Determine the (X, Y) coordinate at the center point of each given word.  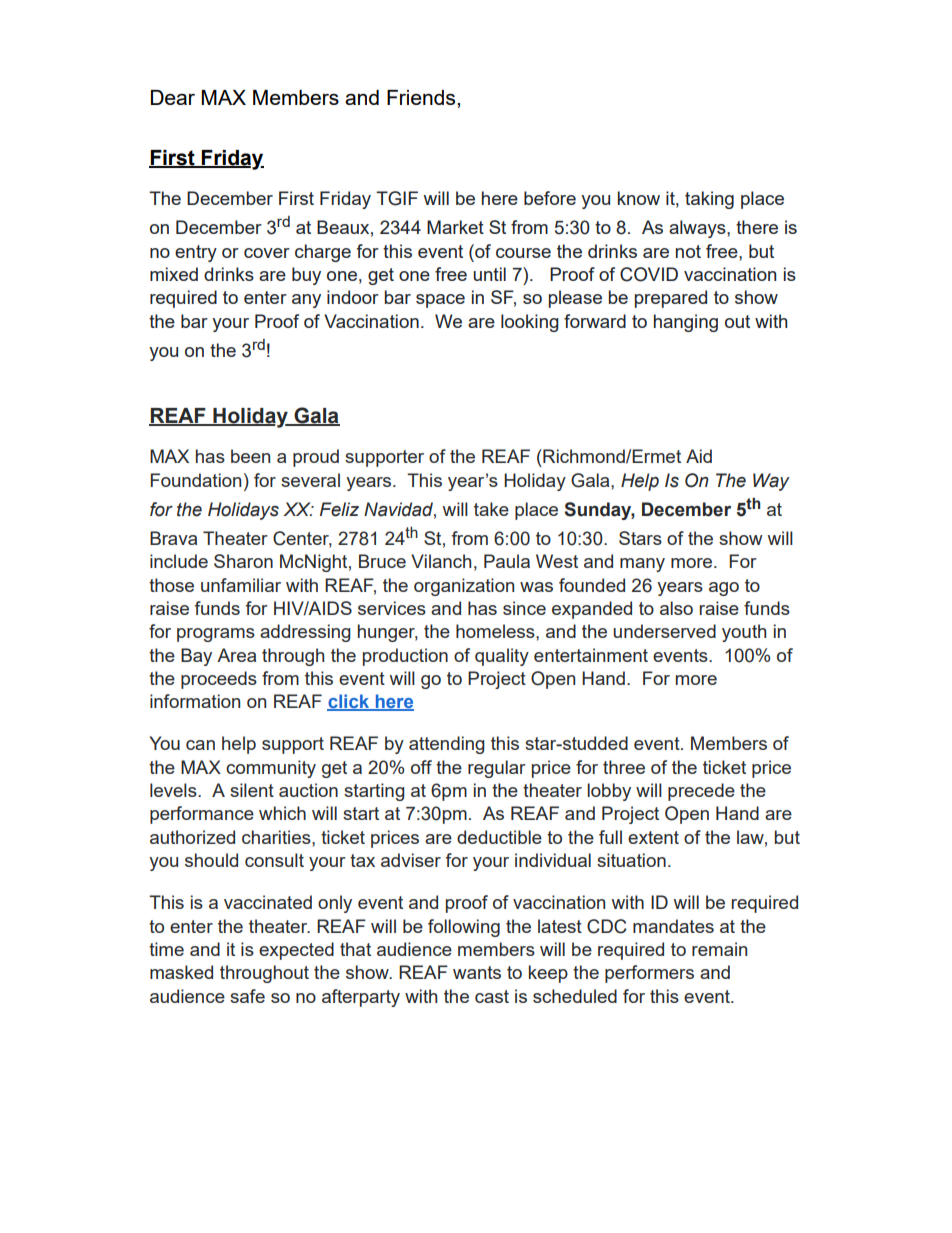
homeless (496, 631)
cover (267, 253)
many (642, 565)
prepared (671, 299)
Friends (422, 97)
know (639, 198)
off (421, 767)
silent (252, 790)
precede (701, 792)
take (491, 509)
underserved (664, 631)
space (440, 301)
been (250, 456)
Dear (173, 97)
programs (216, 635)
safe (247, 996)
